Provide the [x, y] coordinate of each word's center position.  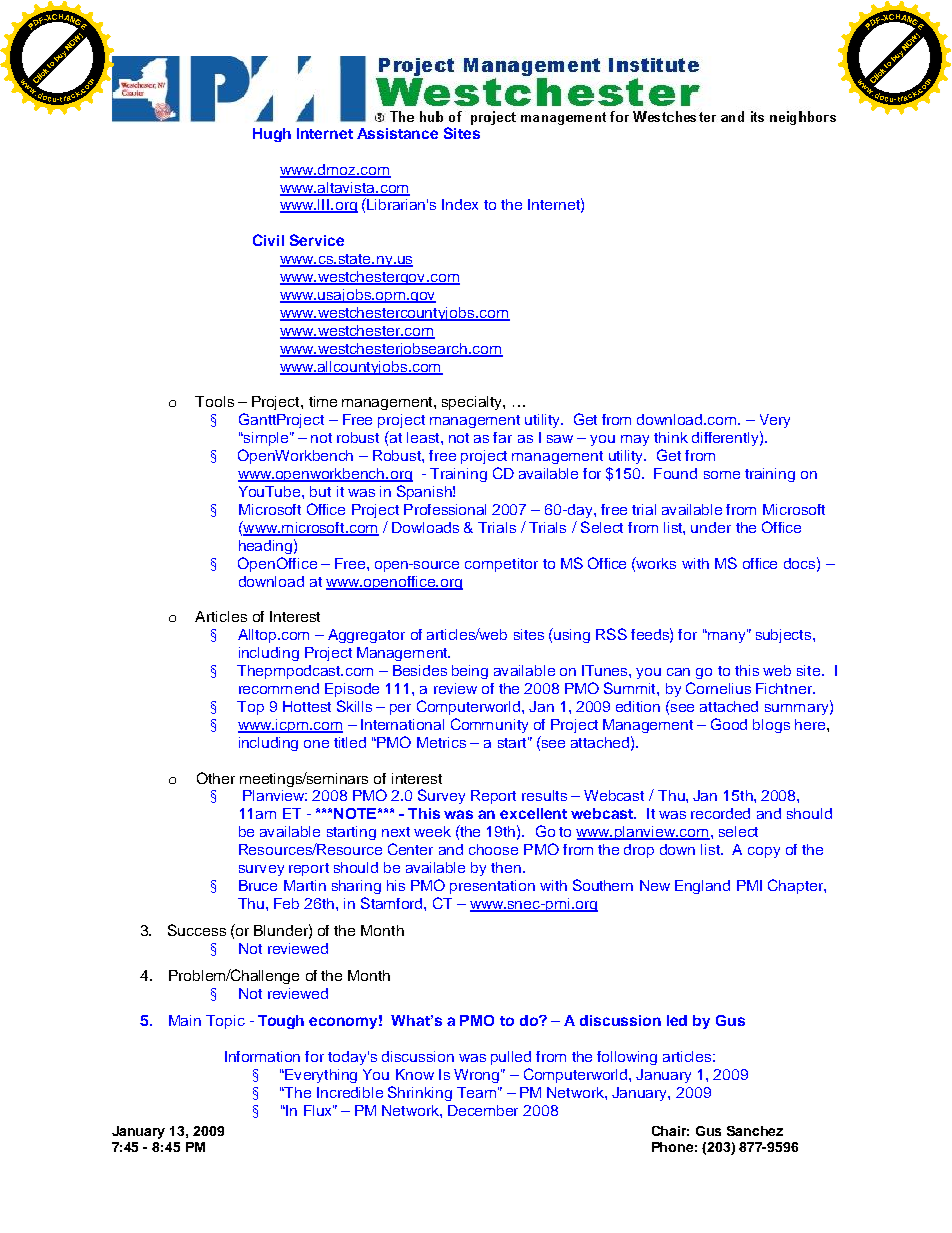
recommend [279, 688]
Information [262, 1056]
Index [460, 204]
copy [764, 852]
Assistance [397, 133]
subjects [785, 636]
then [506, 867]
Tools [214, 401]
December [483, 1110]
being [470, 672]
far [502, 437]
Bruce [258, 885]
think [671, 437]
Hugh [272, 135]
